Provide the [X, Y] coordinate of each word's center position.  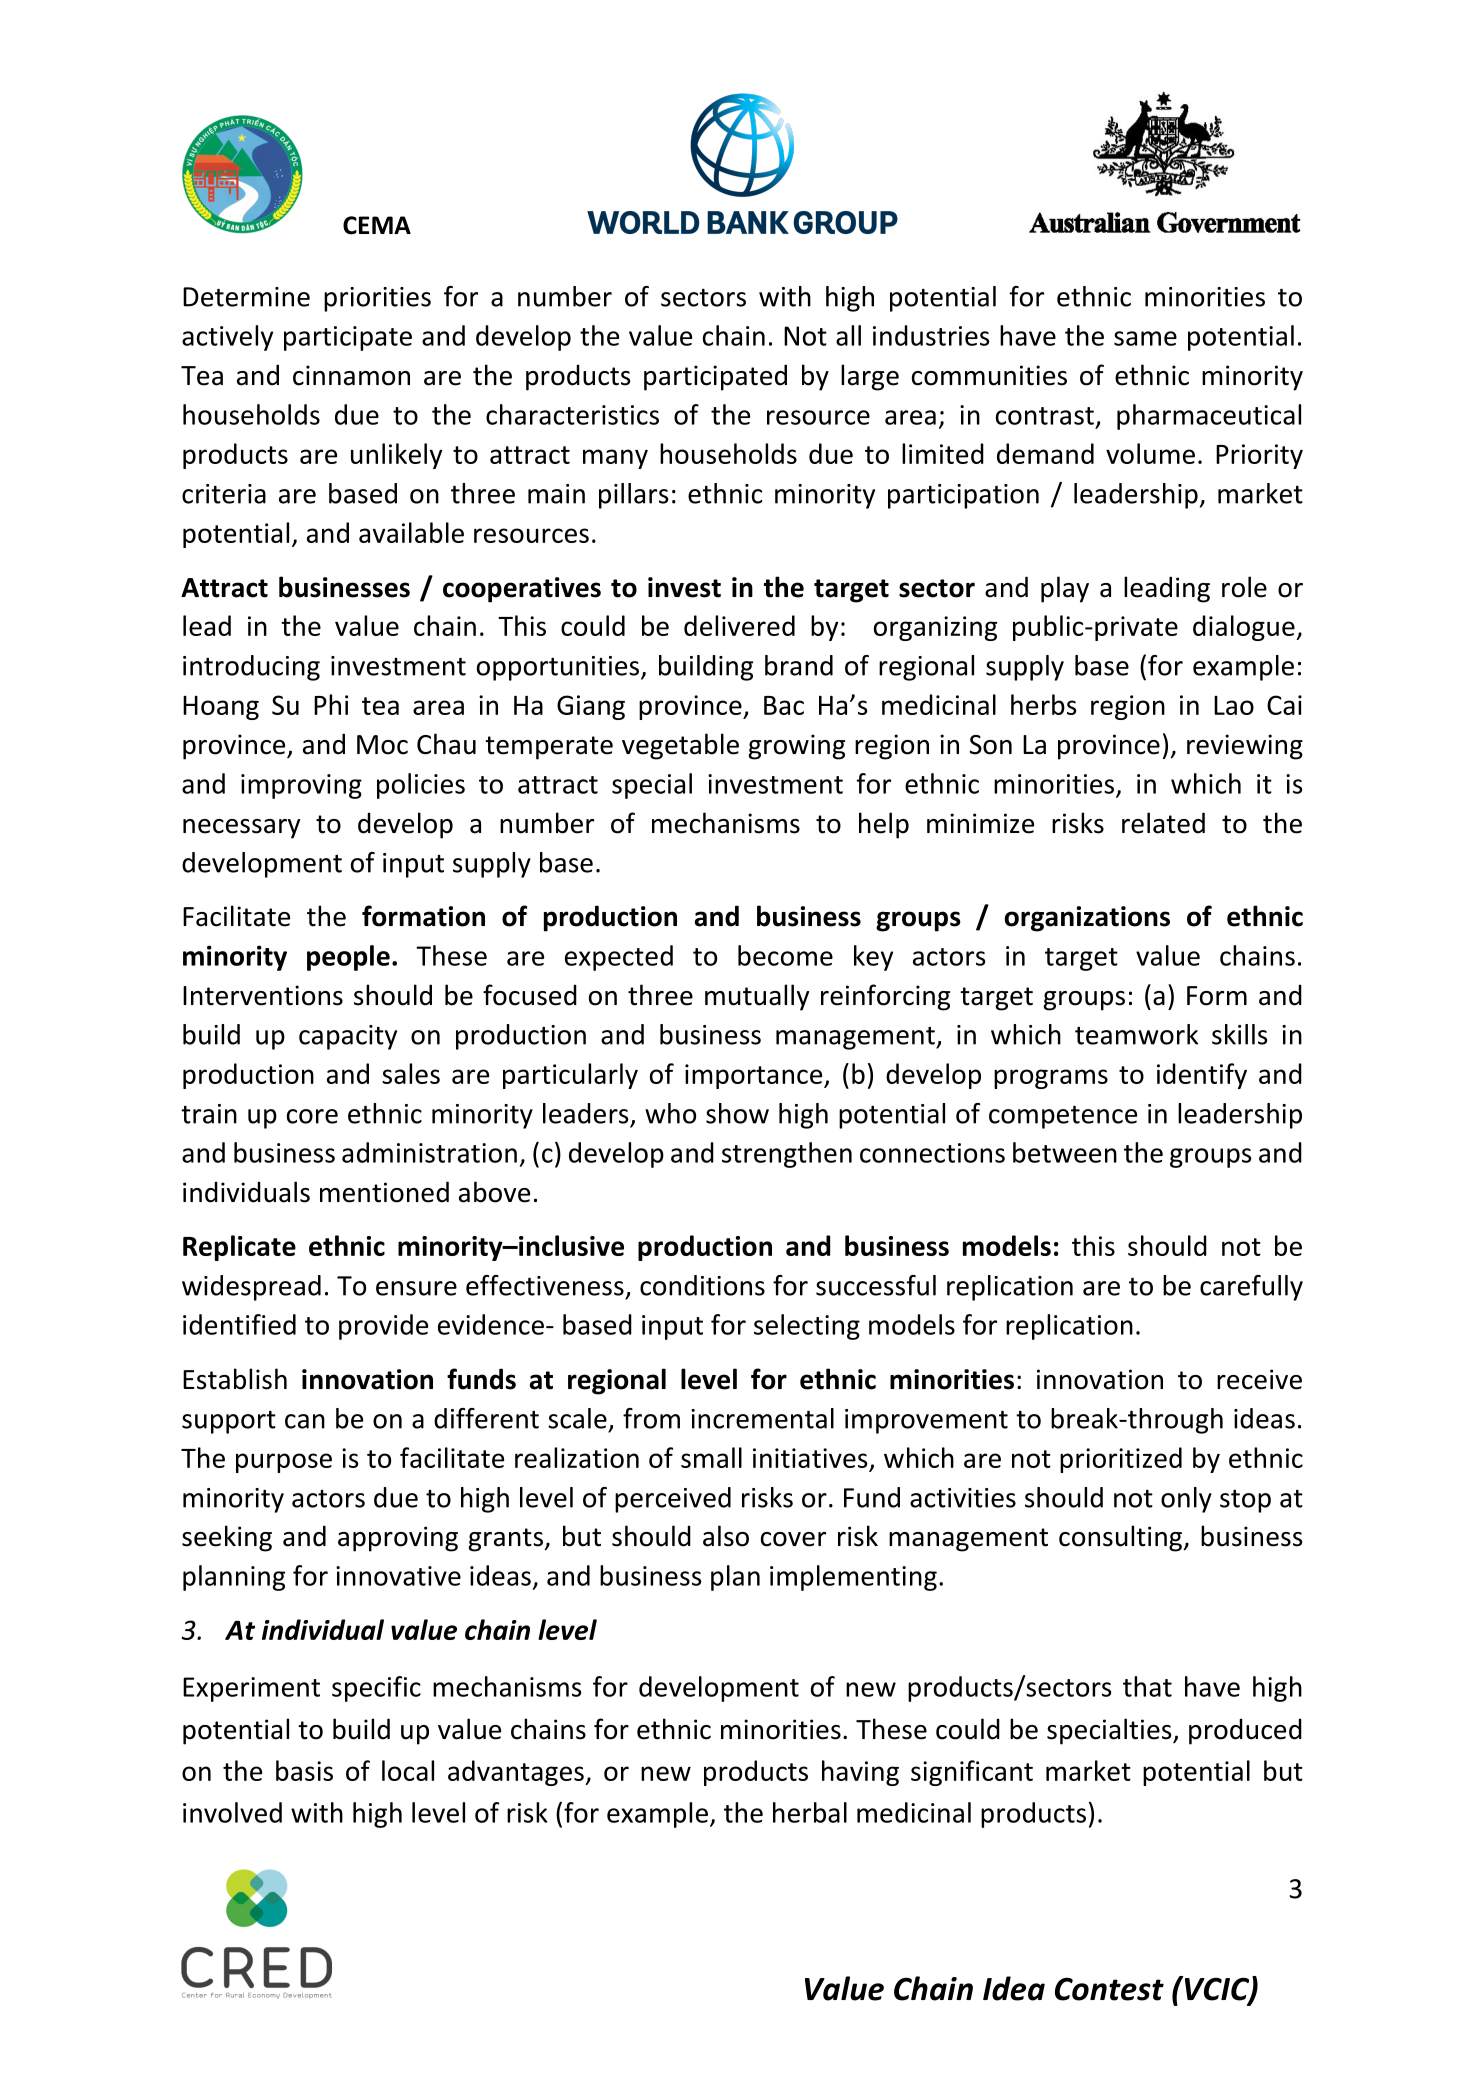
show [737, 1113]
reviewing [1245, 747]
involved [232, 1812]
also [726, 1536]
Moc [382, 745]
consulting [1122, 1538]
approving [398, 1539]
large [870, 377]
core [312, 1116]
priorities [377, 299]
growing [796, 747]
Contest [1109, 1989]
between [1065, 1152]
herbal [810, 1812]
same [1145, 338]
